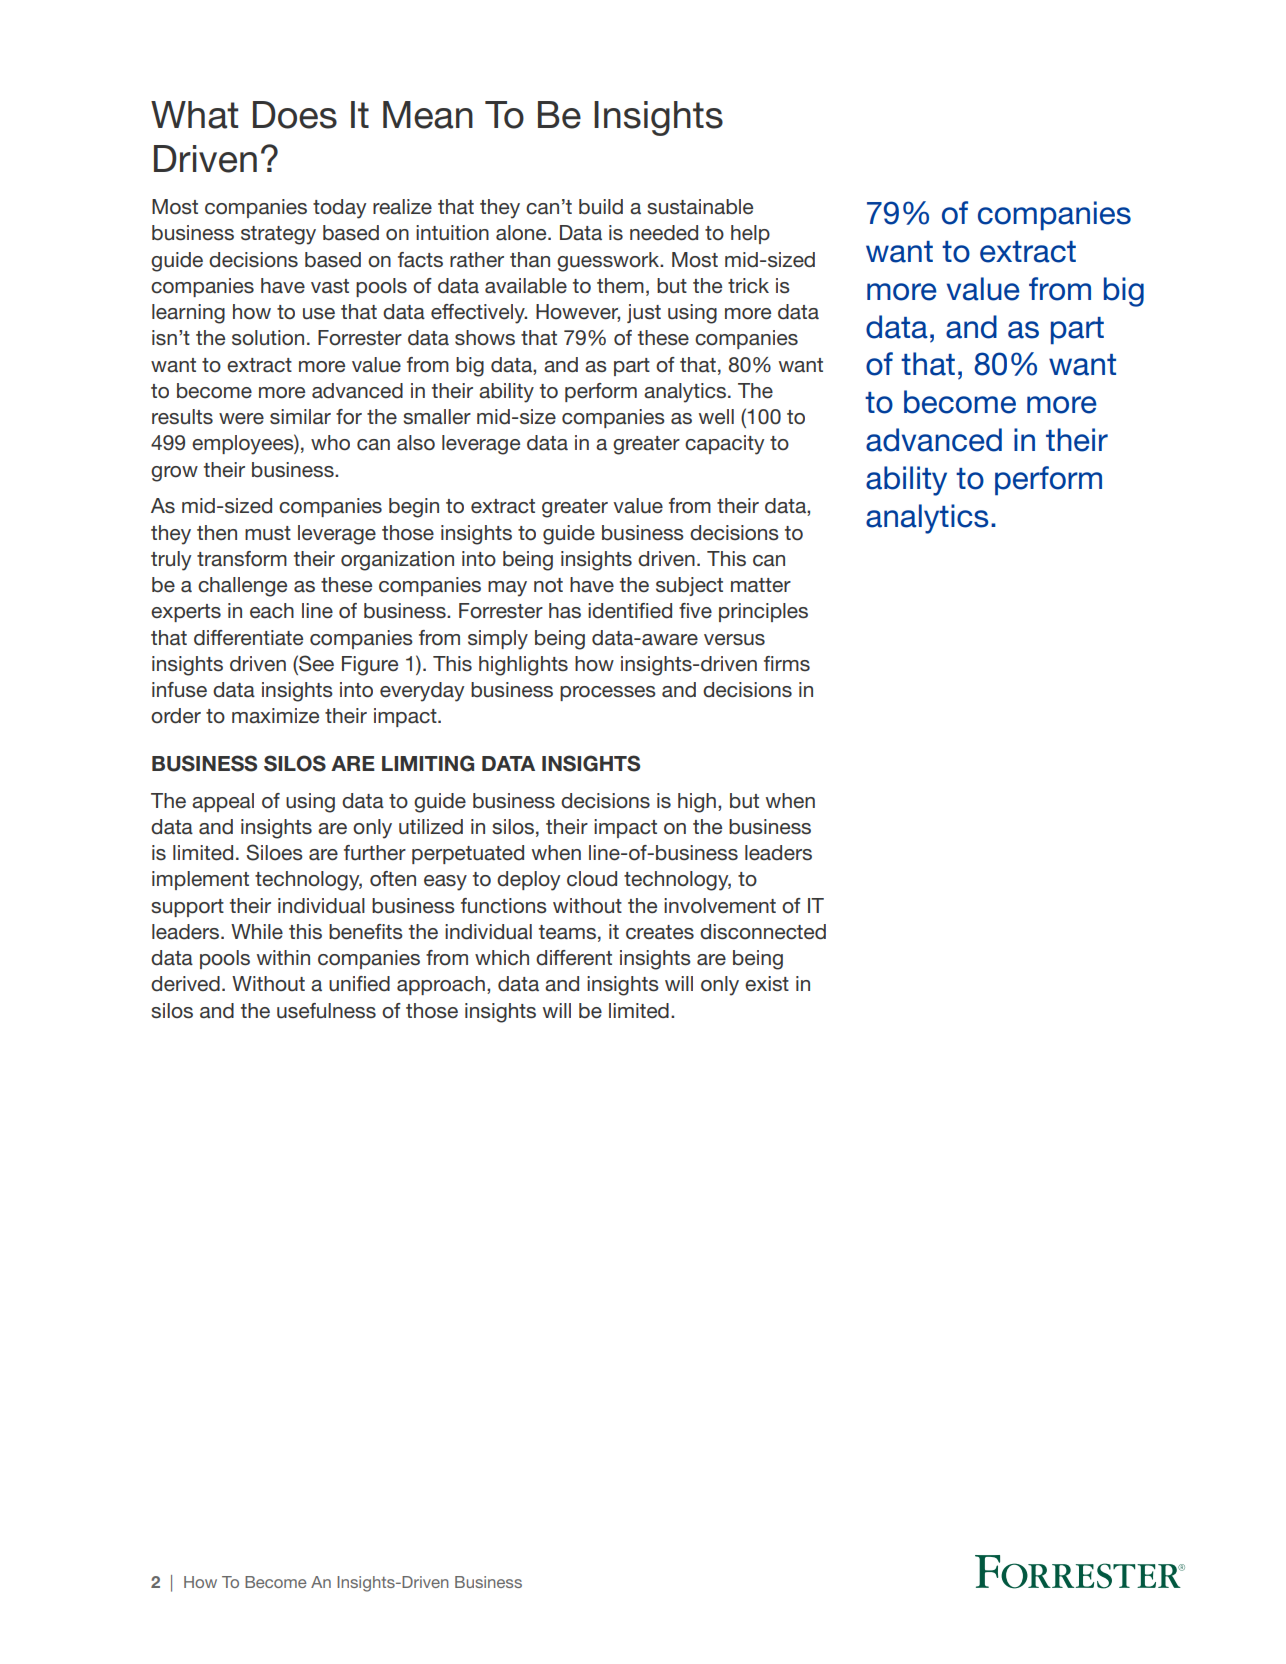  Describe the element at coordinates (242, 559) in the image. I see `transform` at that location.
